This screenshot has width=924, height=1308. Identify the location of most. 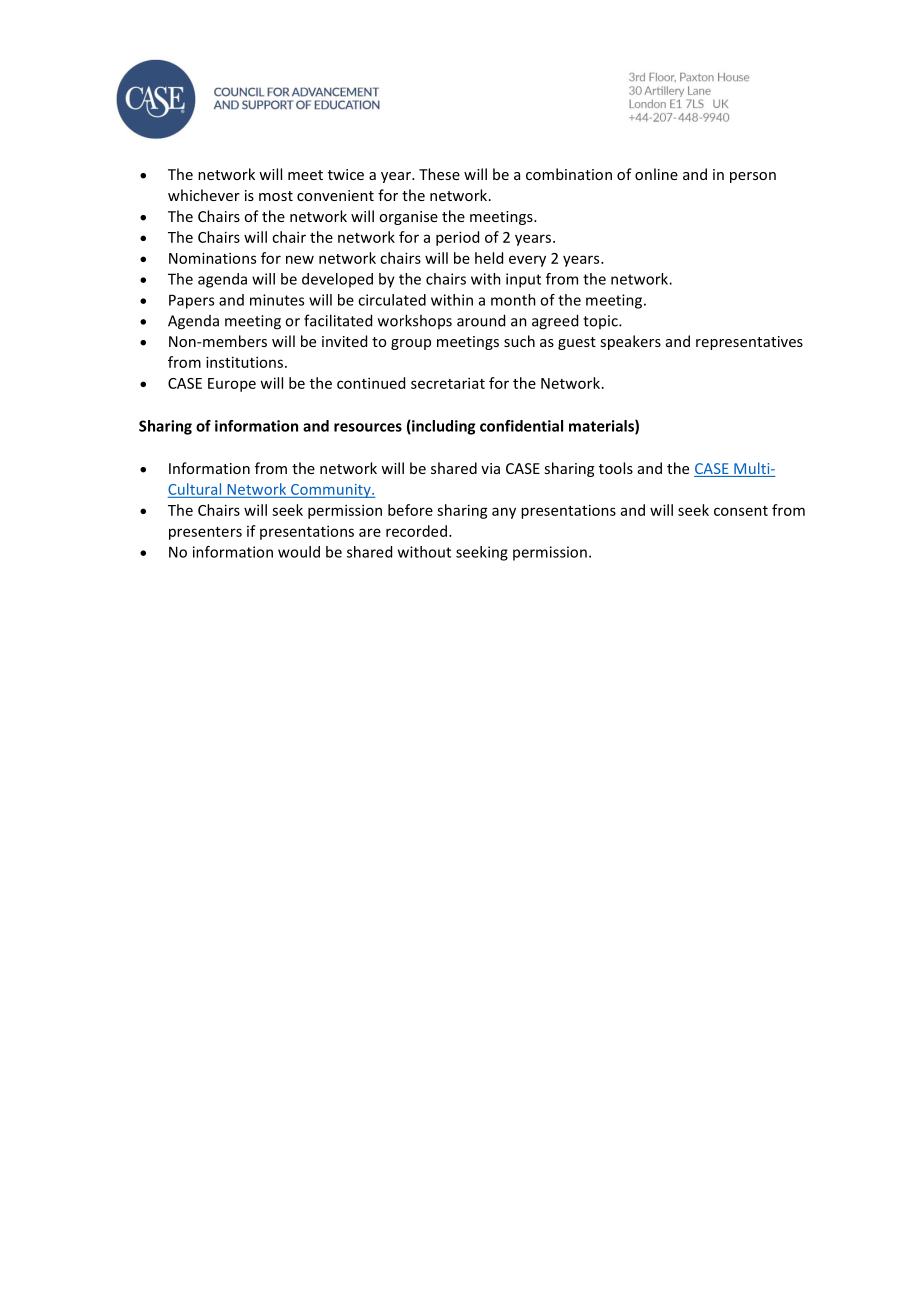
(276, 196).
